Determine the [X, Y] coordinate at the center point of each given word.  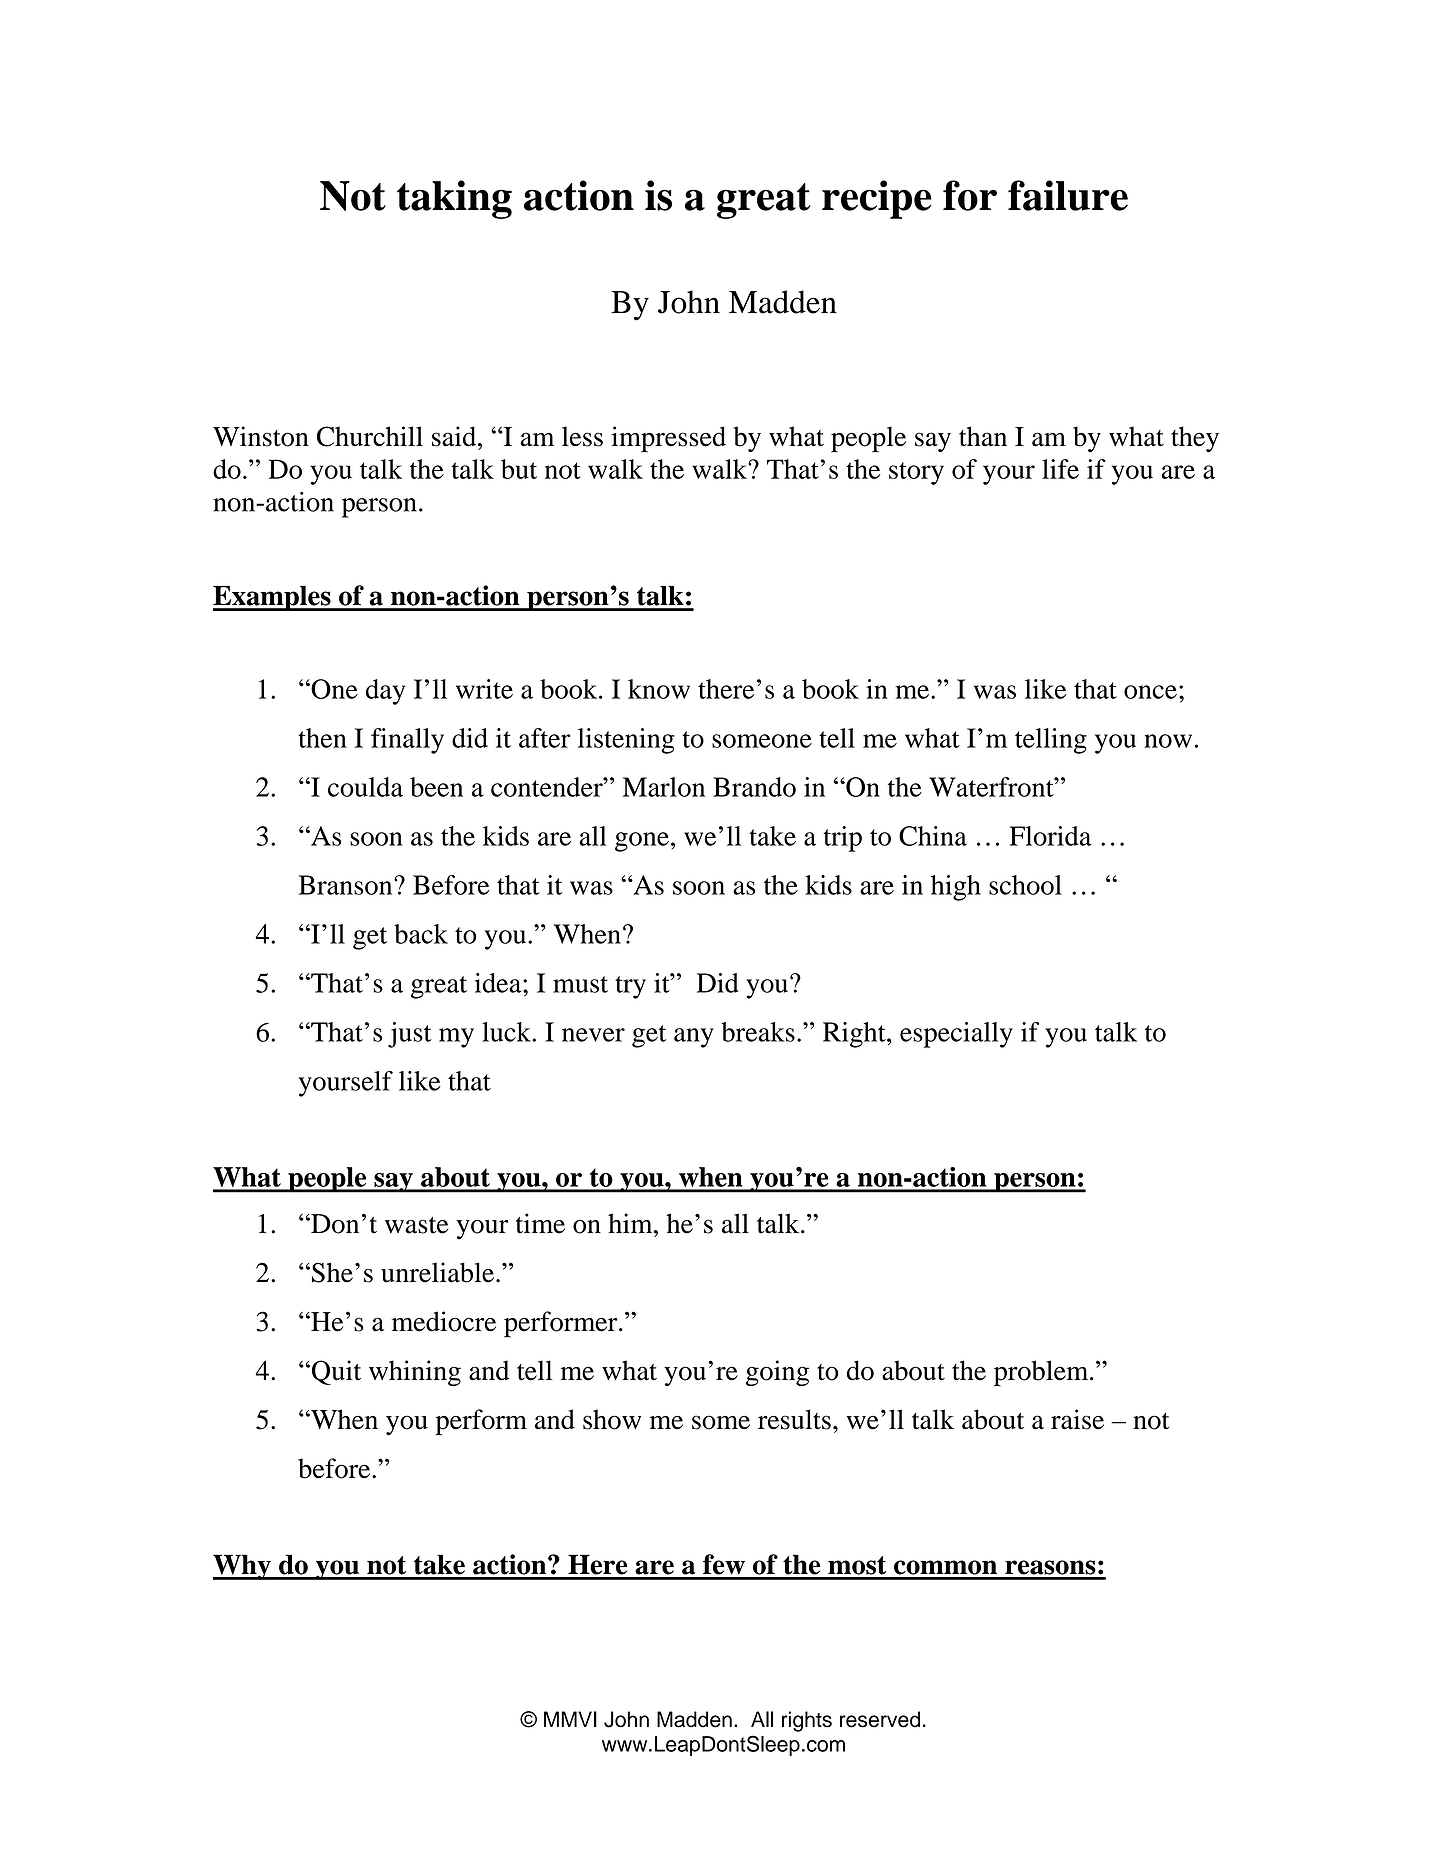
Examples [273, 598]
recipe [877, 199]
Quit [336, 1372]
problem [1042, 1373]
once [1150, 692]
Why [243, 1567]
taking [454, 199]
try [630, 987]
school [1025, 885]
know [659, 689]
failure [1068, 195]
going [777, 1373]
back [421, 934]
